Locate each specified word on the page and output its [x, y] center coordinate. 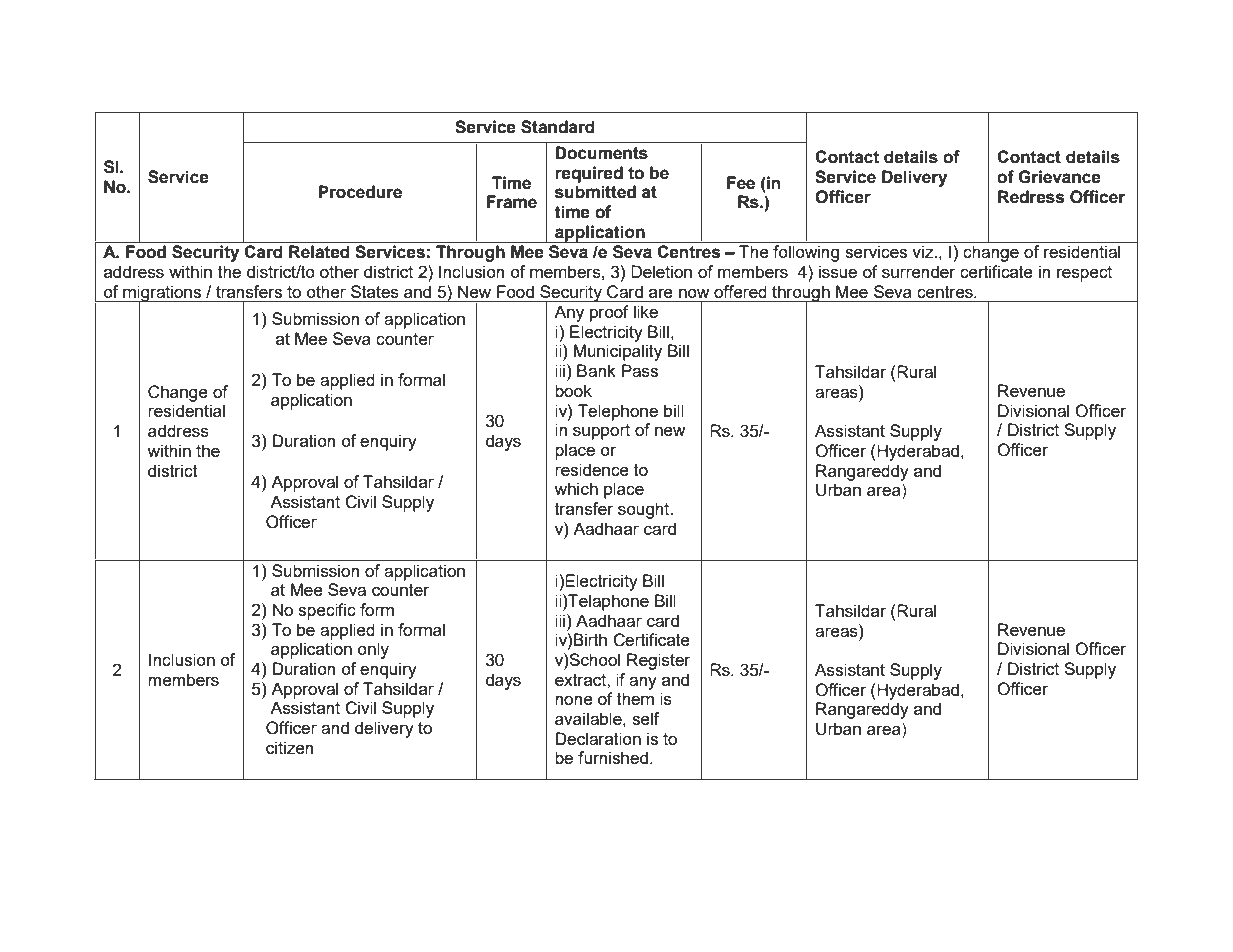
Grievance [1059, 177]
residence [592, 469]
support [601, 432]
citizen [289, 747]
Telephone [617, 412]
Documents [601, 153]
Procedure [360, 192]
